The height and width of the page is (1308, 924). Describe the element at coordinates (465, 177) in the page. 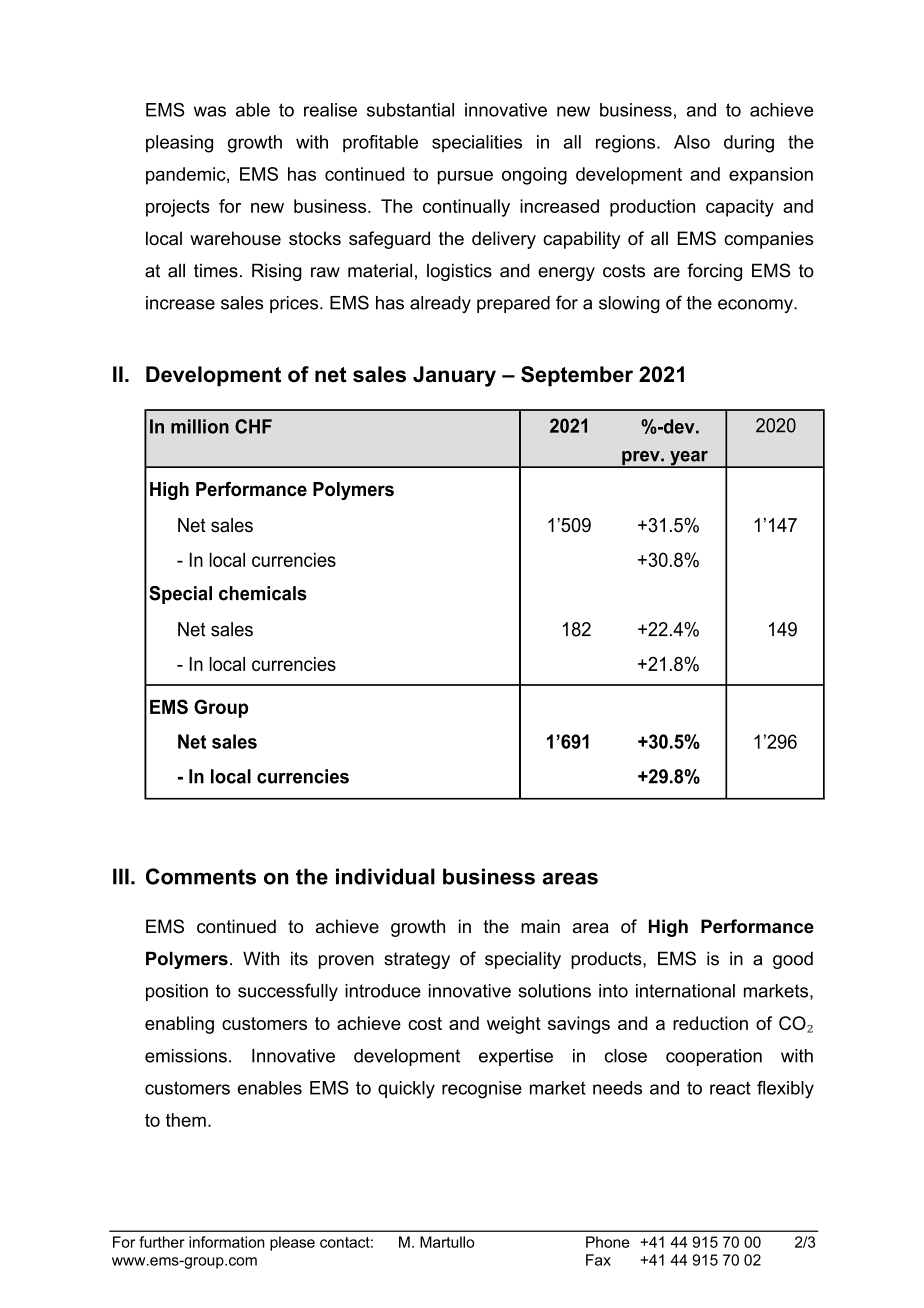

I see `pursue` at that location.
